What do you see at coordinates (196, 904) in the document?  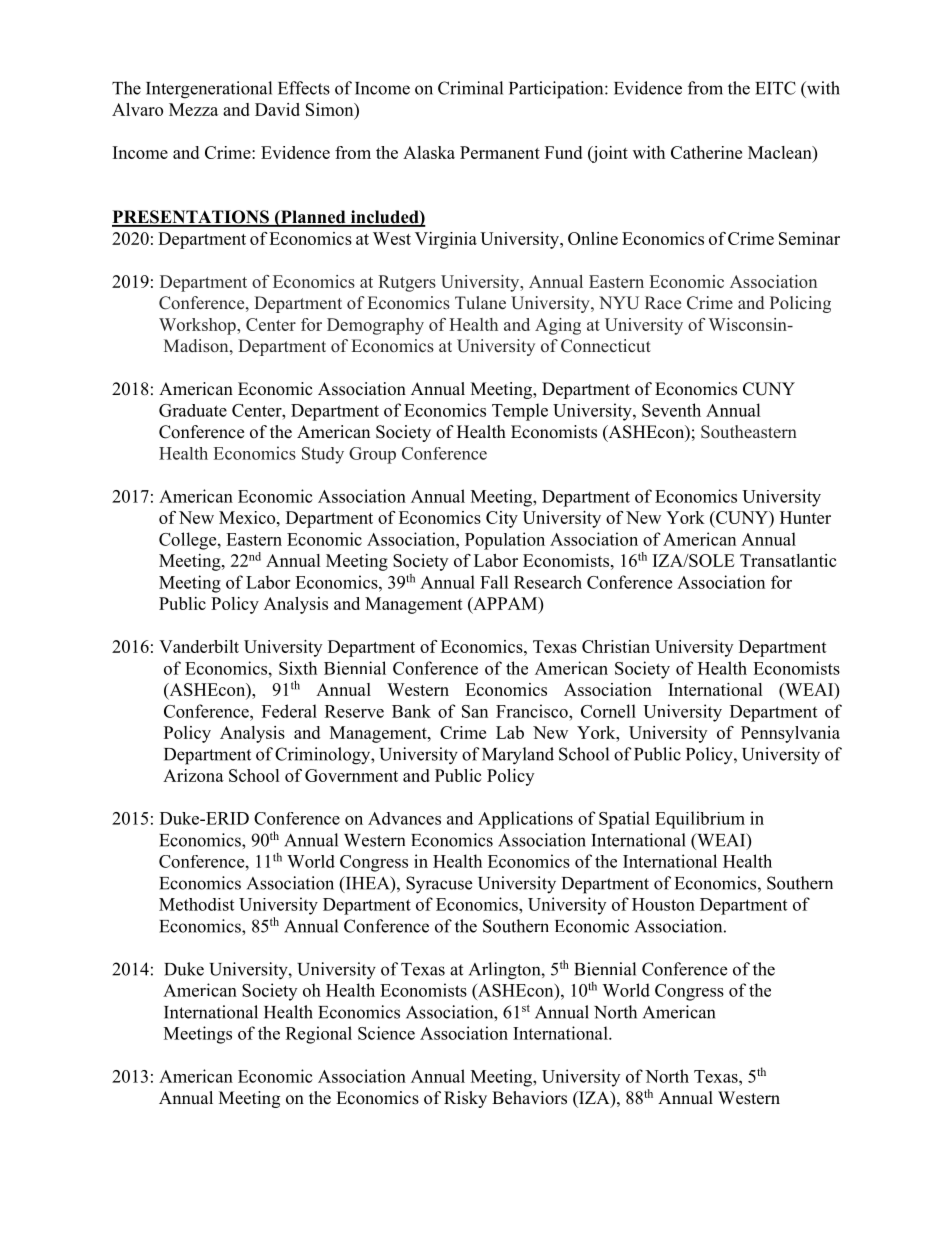 I see `Methodist` at bounding box center [196, 904].
